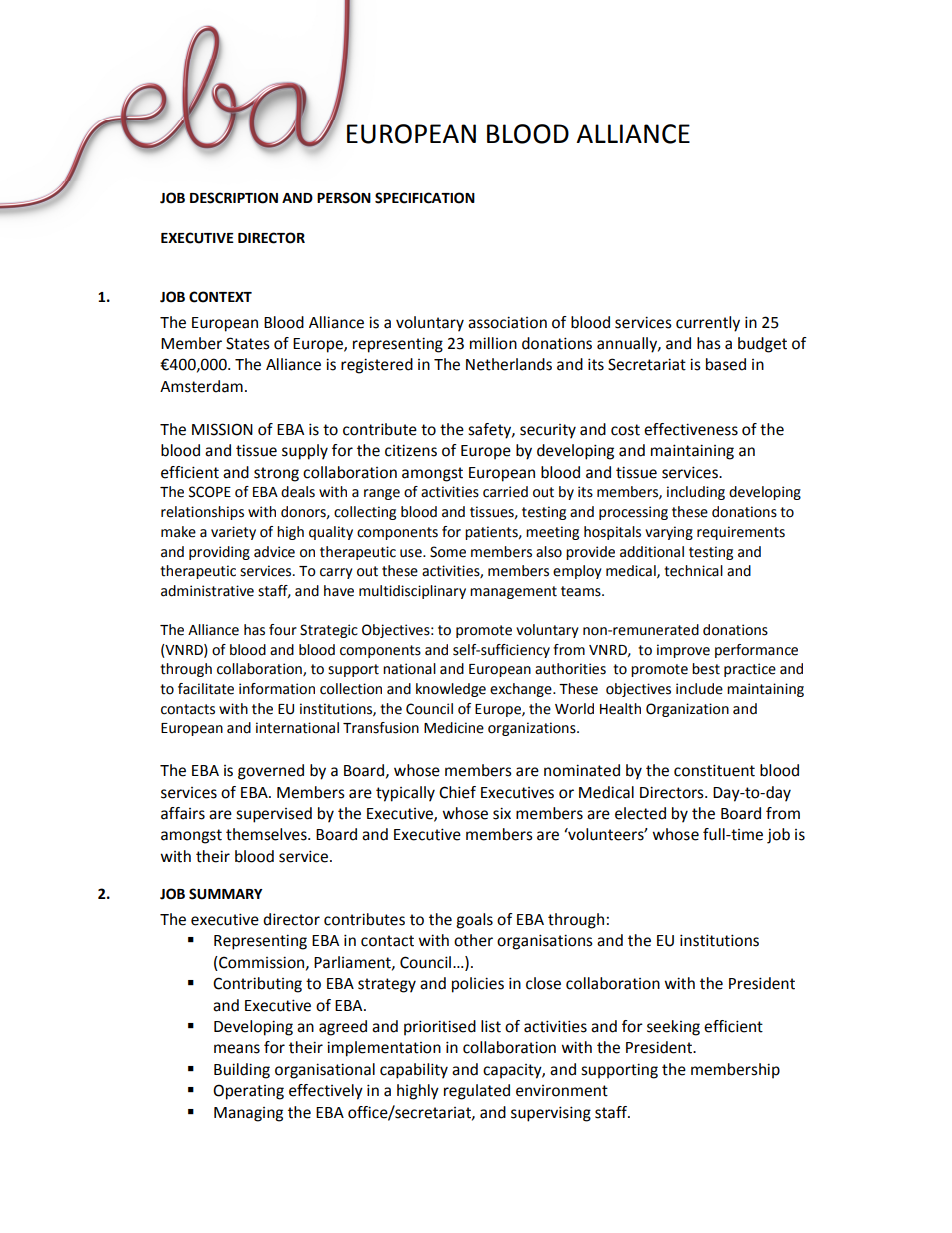  Describe the element at coordinates (276, 474) in the screenshot. I see `strong` at that location.
